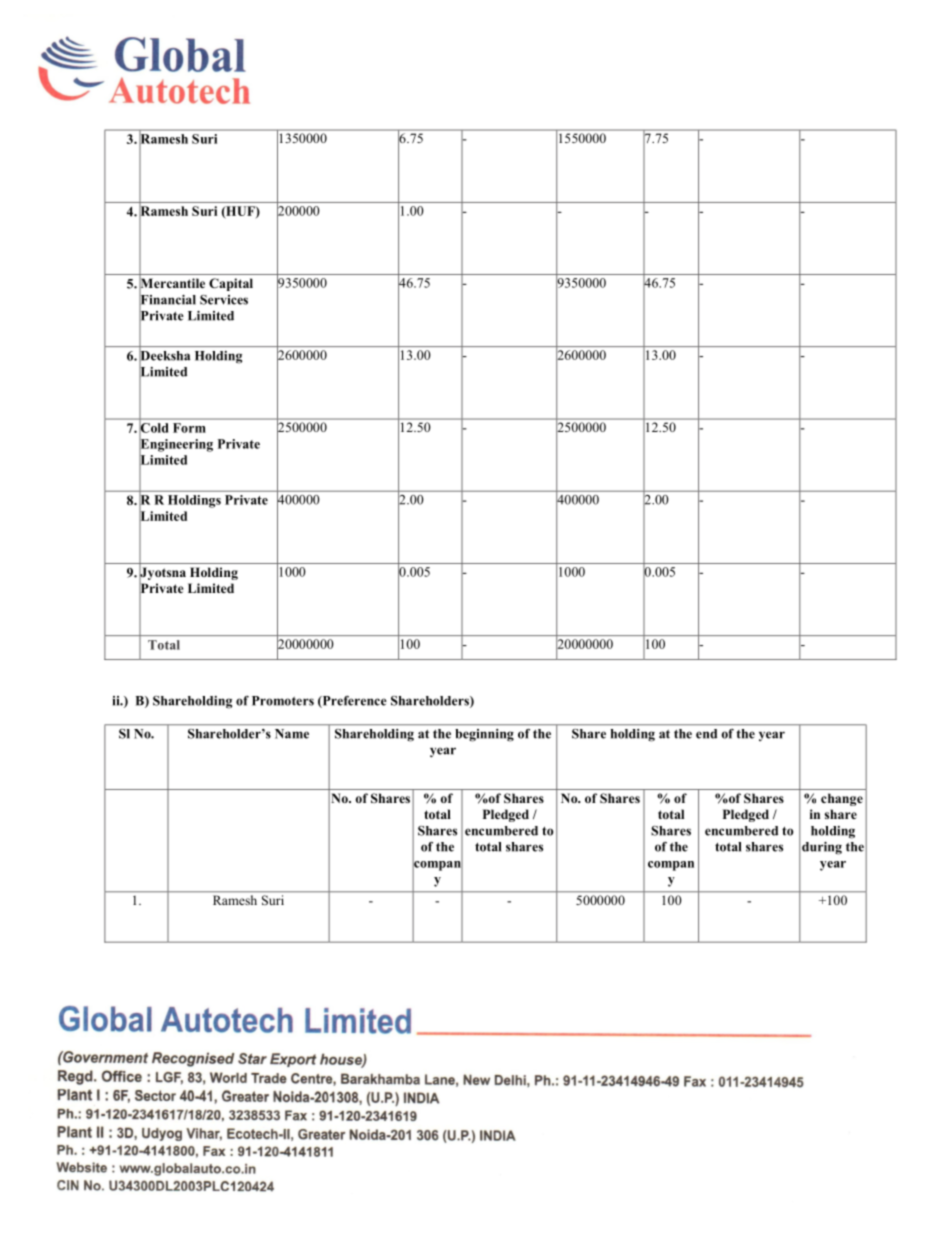  I want to click on Form, so click(189, 428).
